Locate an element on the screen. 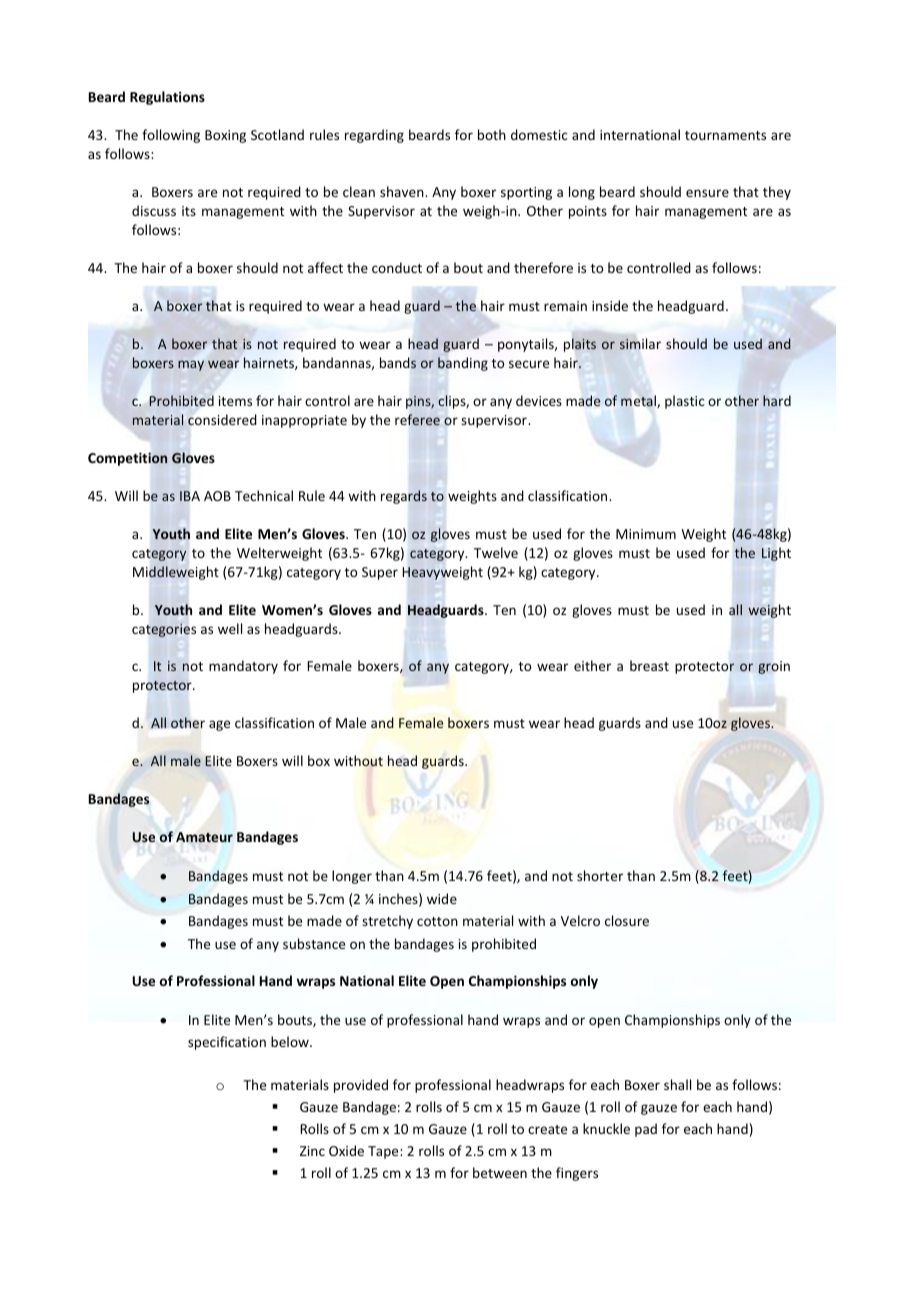  cotton is located at coordinates (437, 921).
